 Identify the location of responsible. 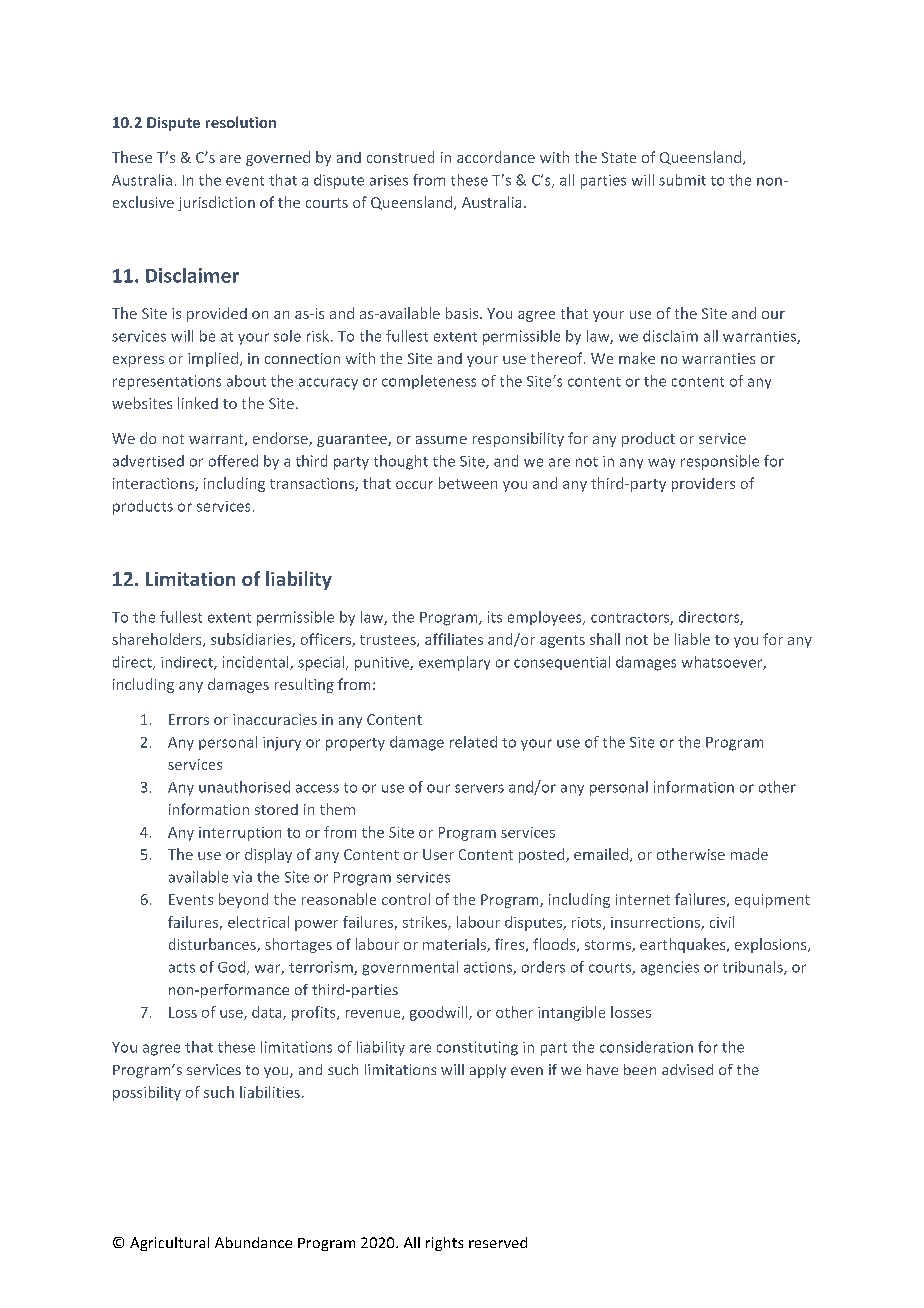
(720, 462).
